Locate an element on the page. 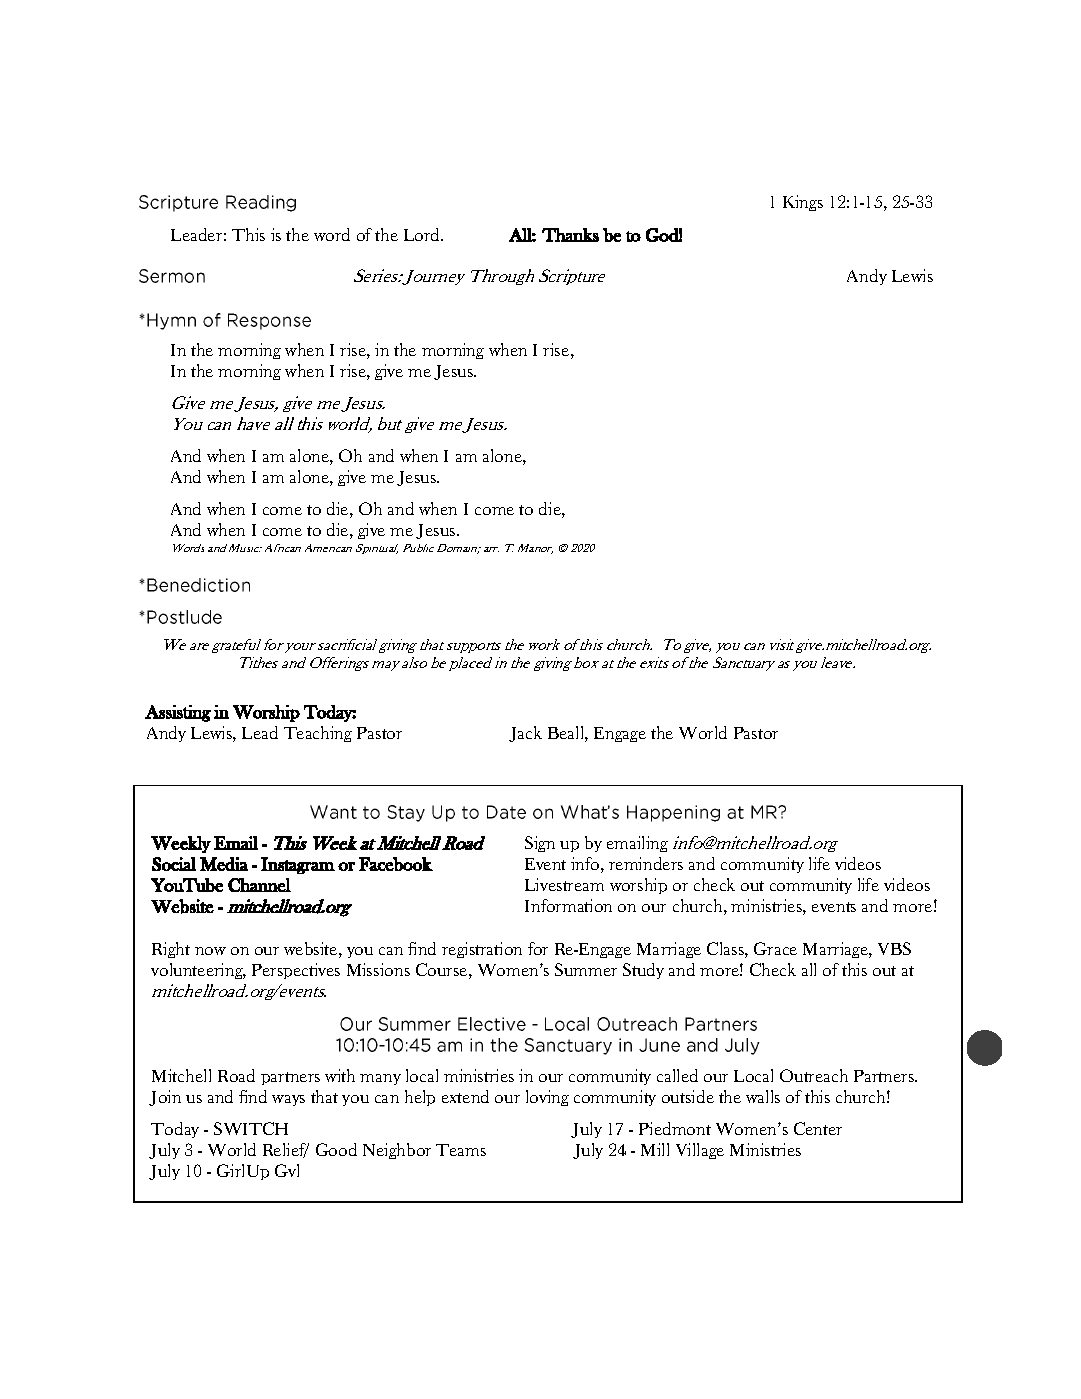 The height and width of the page is (1399, 1081). Lord is located at coordinates (423, 234).
